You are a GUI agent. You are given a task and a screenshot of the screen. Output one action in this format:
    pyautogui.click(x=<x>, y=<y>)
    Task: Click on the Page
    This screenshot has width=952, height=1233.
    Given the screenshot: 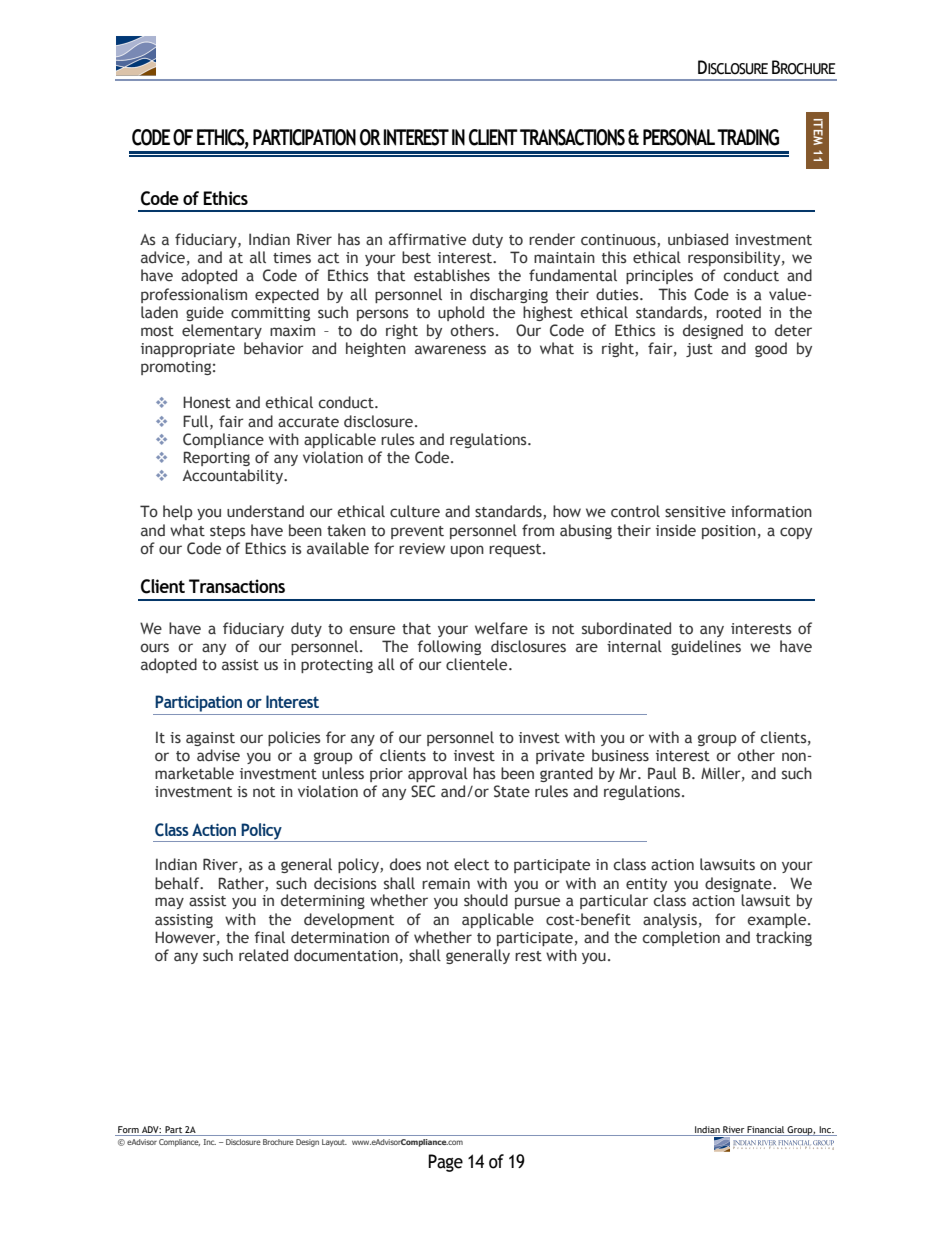 What is the action you would take?
    pyautogui.click(x=445, y=1163)
